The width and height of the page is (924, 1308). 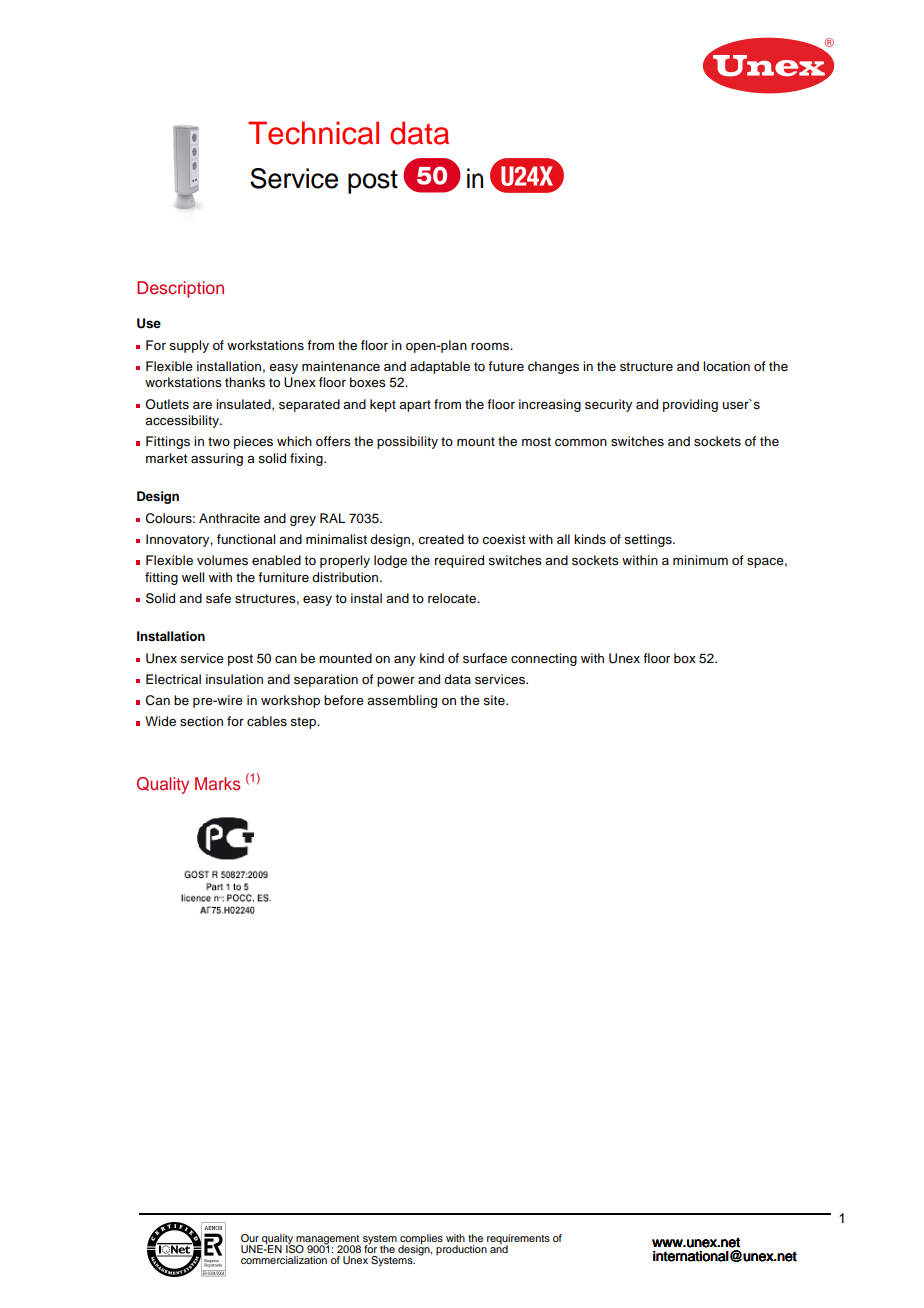 I want to click on connecting, so click(x=544, y=659).
